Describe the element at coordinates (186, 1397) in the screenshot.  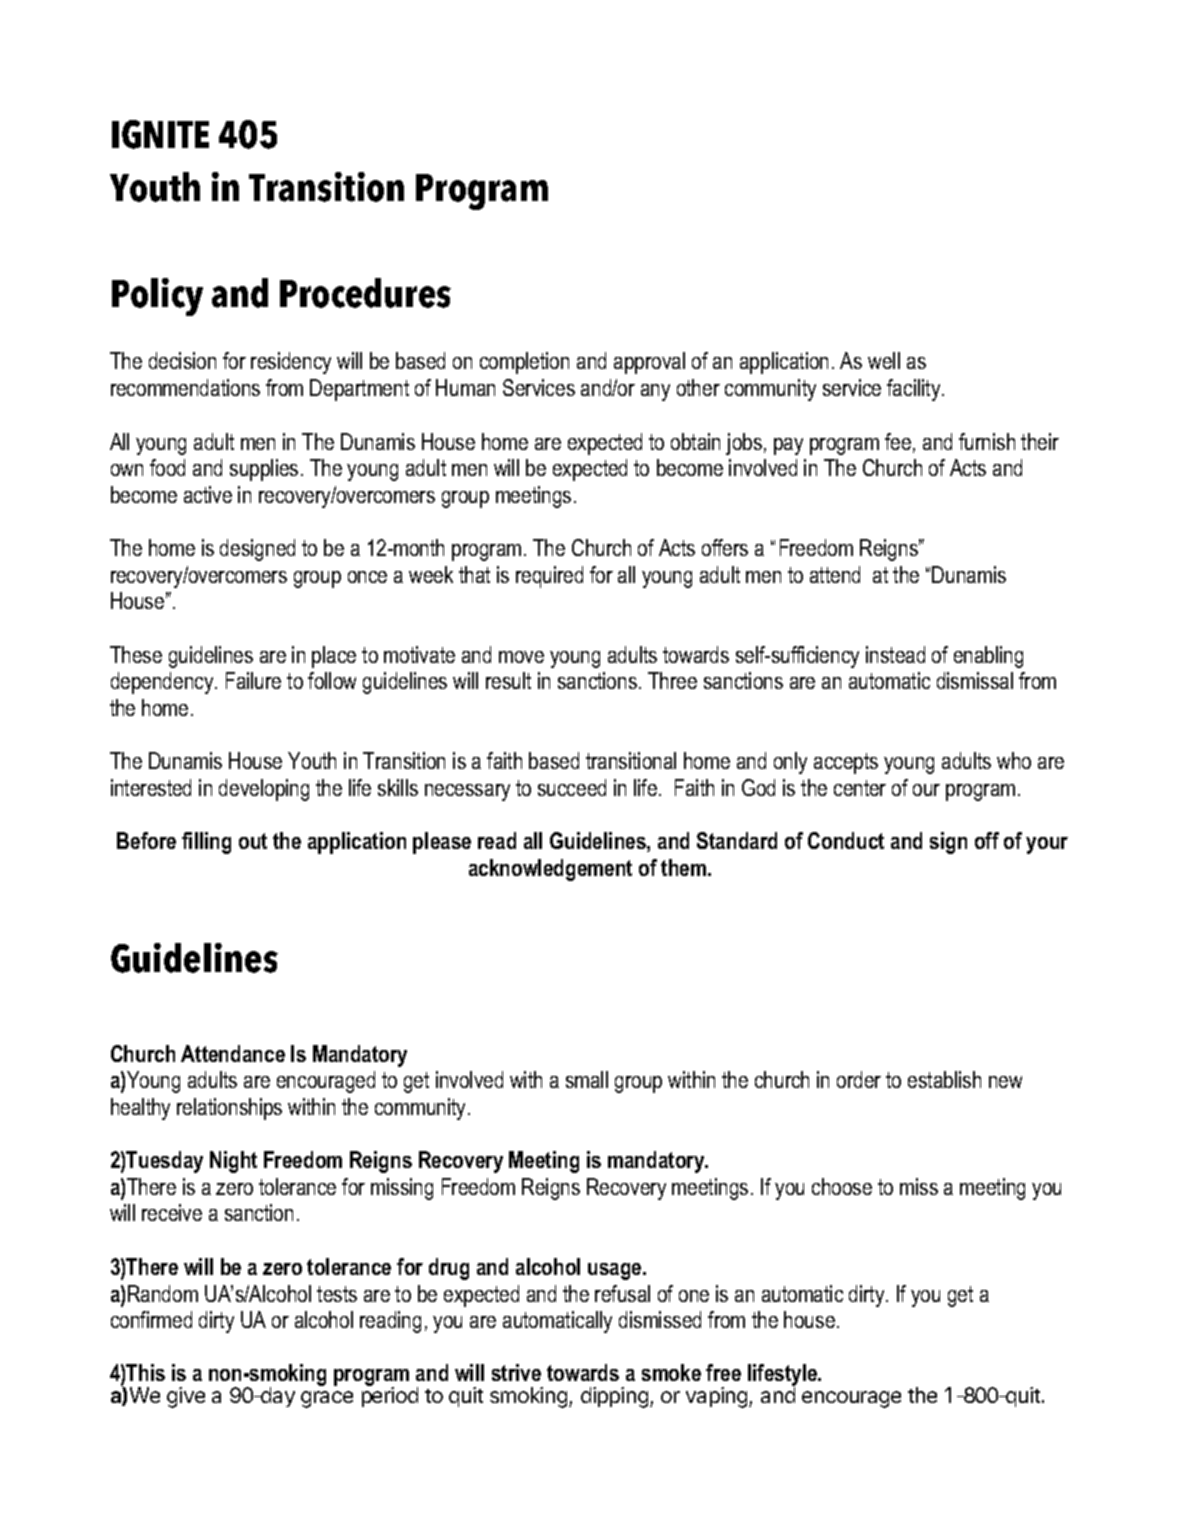
I see `give` at that location.
